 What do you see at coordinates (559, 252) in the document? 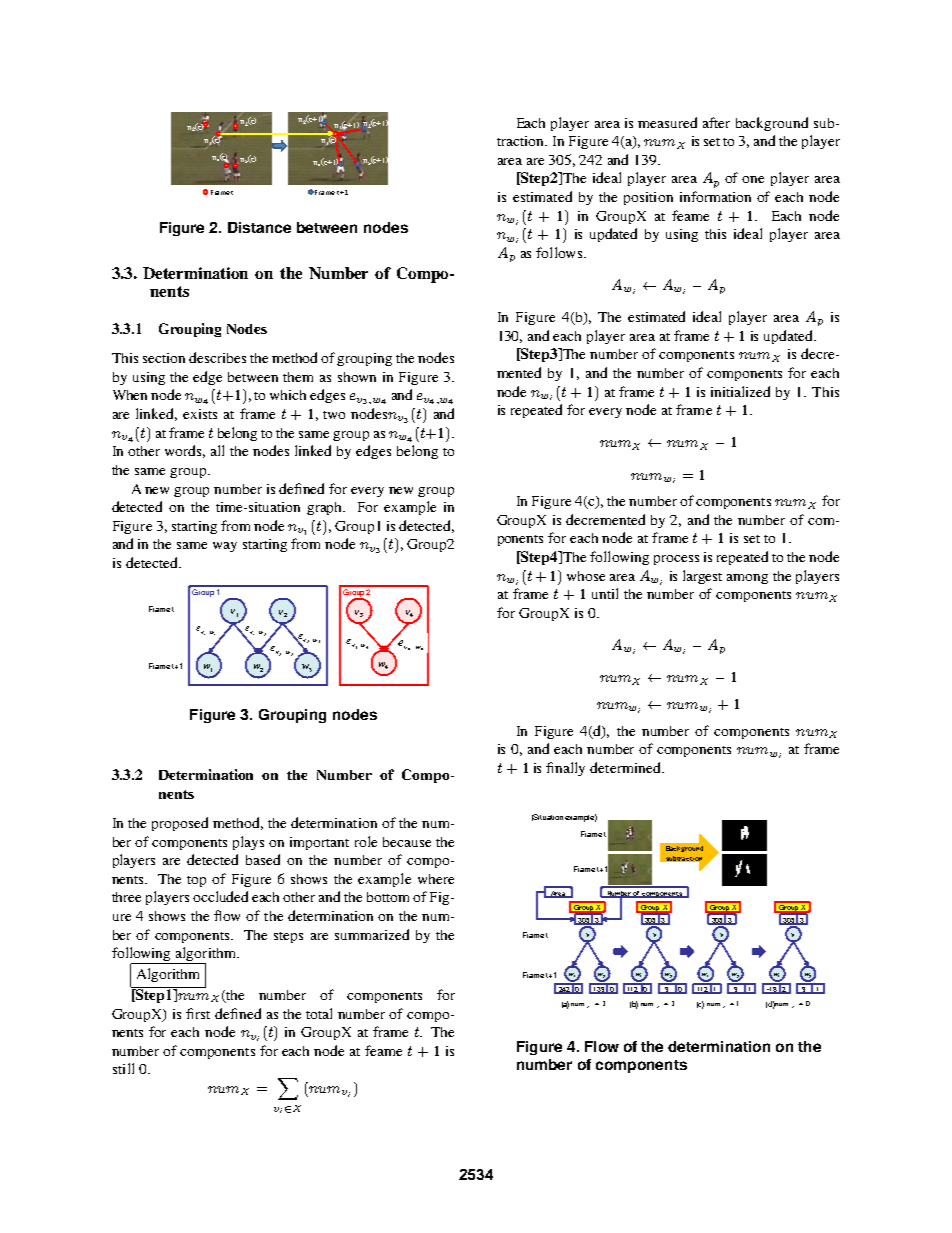
I see `follows` at bounding box center [559, 252].
